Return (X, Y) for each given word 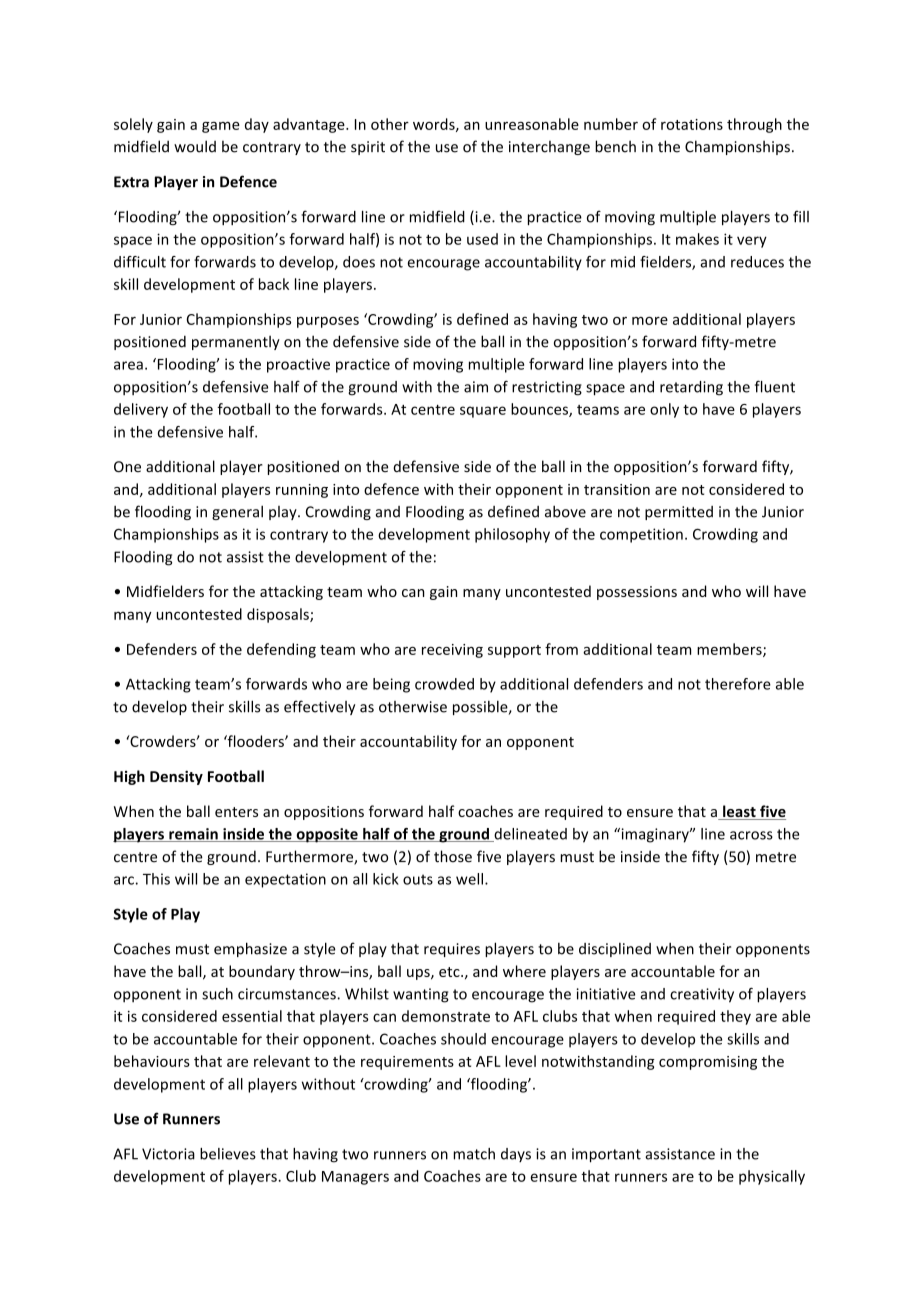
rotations (692, 124)
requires (452, 950)
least (739, 812)
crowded (444, 684)
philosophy (512, 535)
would (195, 146)
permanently (236, 342)
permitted (679, 513)
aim (476, 387)
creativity (702, 995)
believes (228, 1154)
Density (176, 777)
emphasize (250, 949)
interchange (549, 148)
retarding (691, 388)
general (237, 512)
